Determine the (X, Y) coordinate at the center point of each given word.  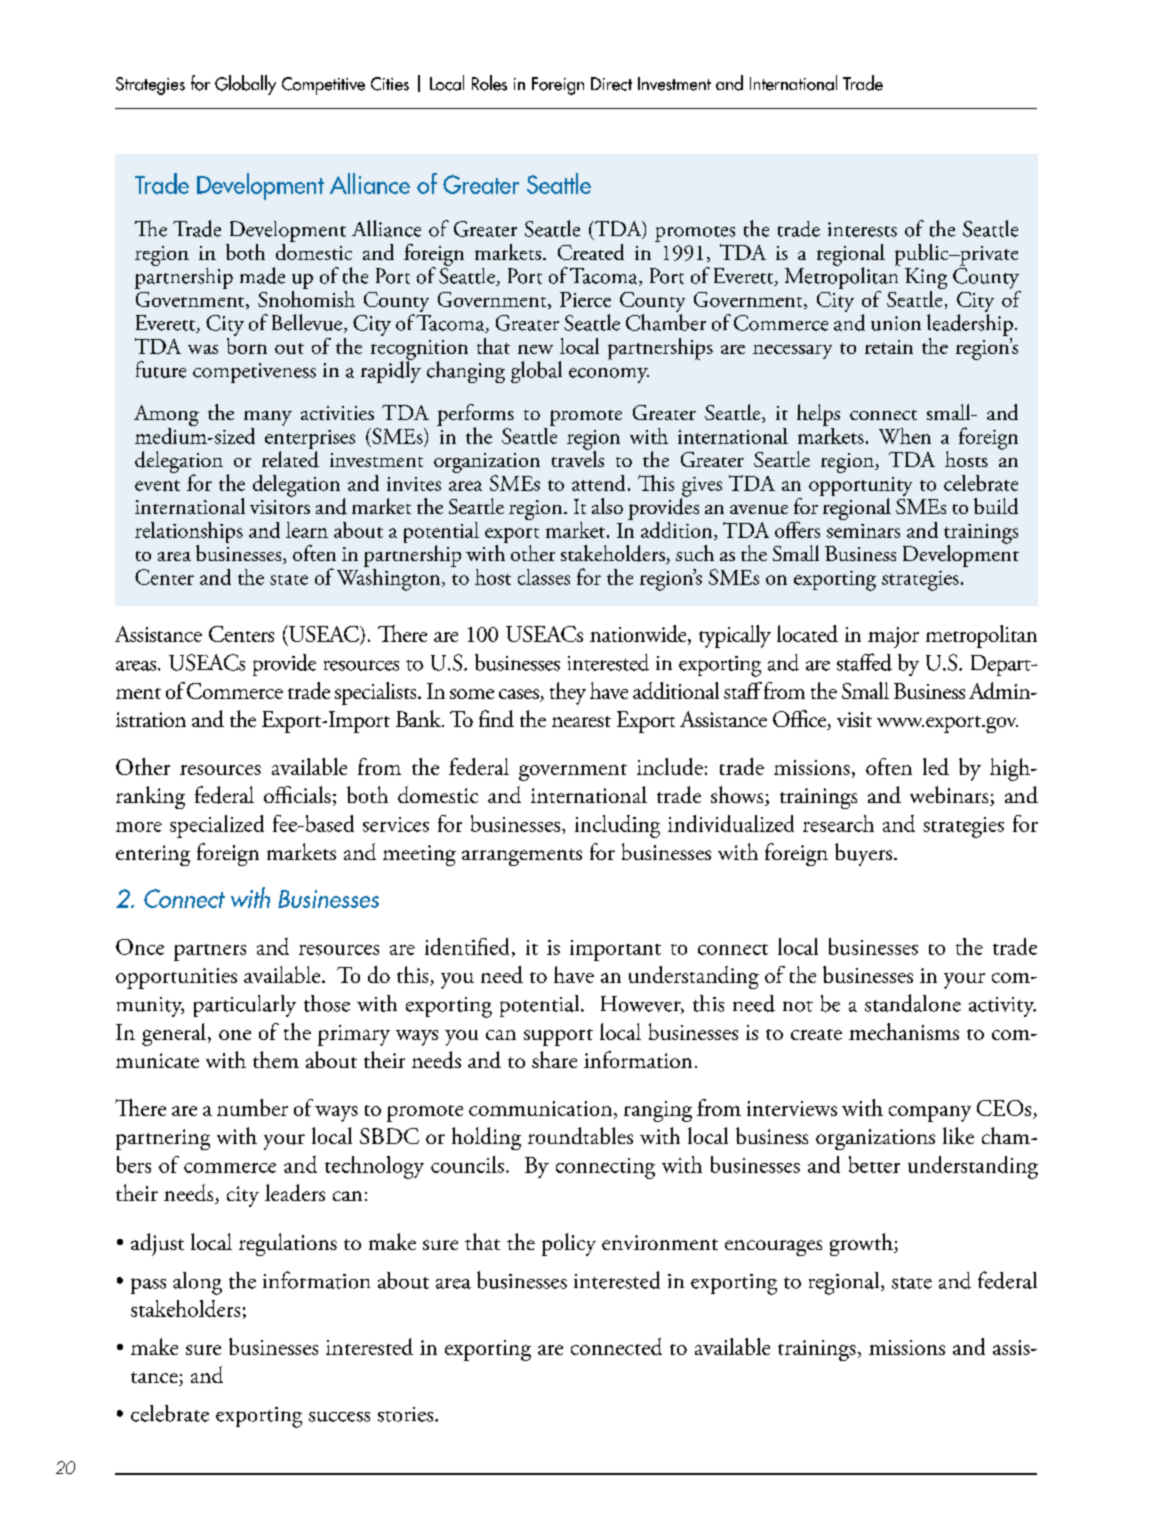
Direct (611, 84)
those (327, 1003)
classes (544, 577)
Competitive (323, 86)
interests (862, 229)
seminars (863, 531)
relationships (189, 534)
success (339, 1417)
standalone (913, 1003)
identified (467, 946)
